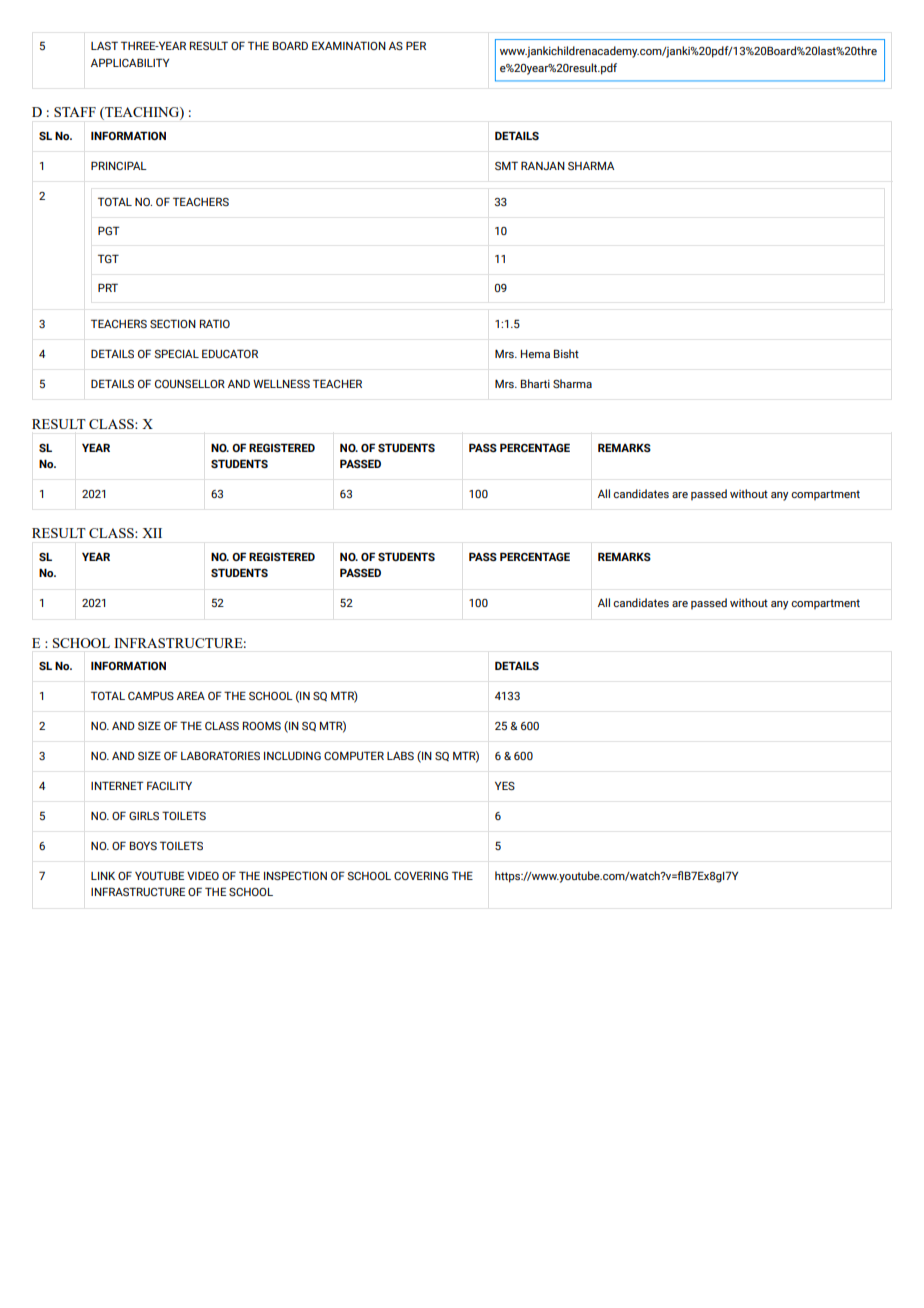 The width and height of the document is (924, 1308). What do you see at coordinates (506, 165) in the document?
I see `SMT` at bounding box center [506, 165].
